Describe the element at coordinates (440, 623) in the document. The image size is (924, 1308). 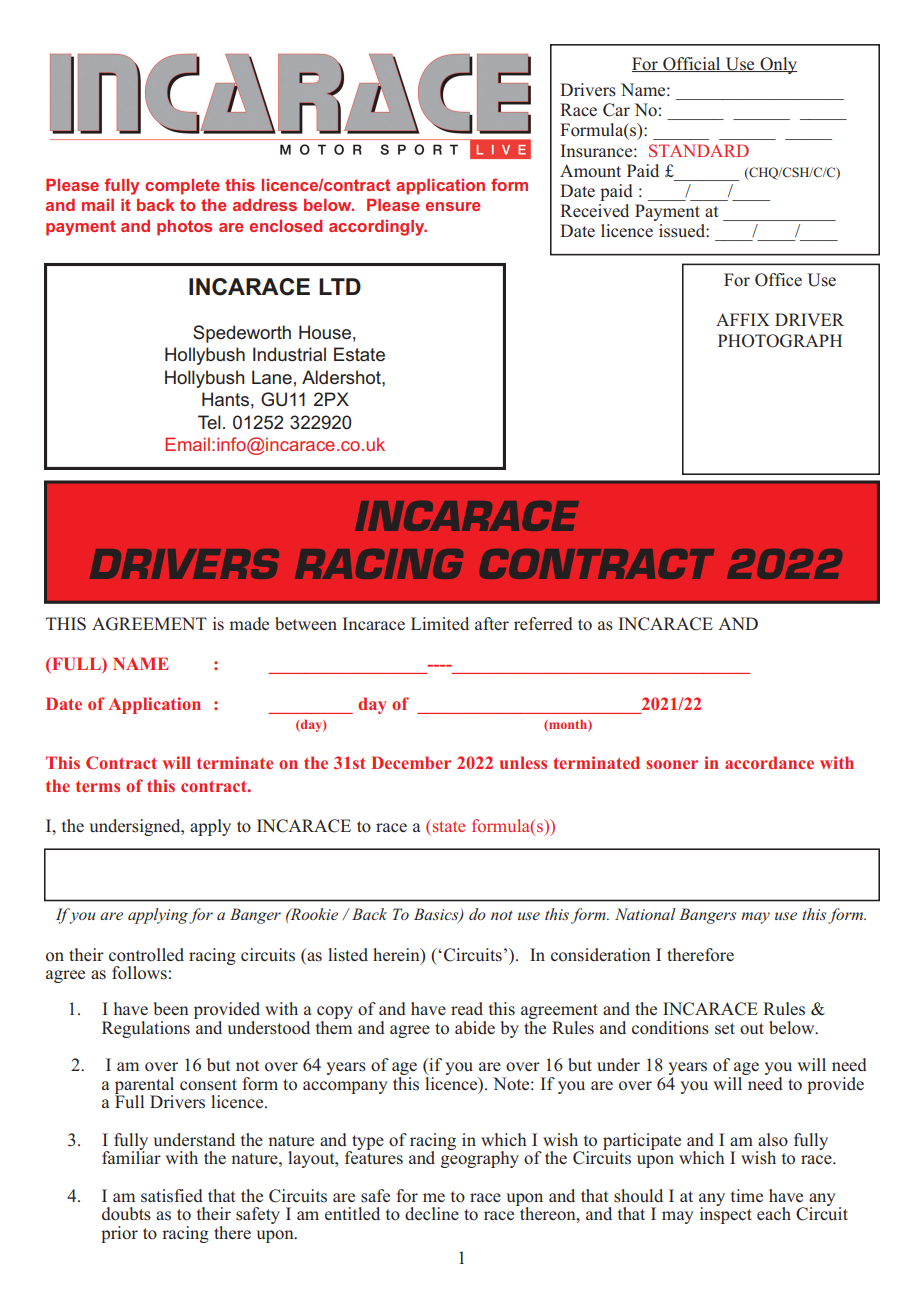
I see `Limited` at that location.
